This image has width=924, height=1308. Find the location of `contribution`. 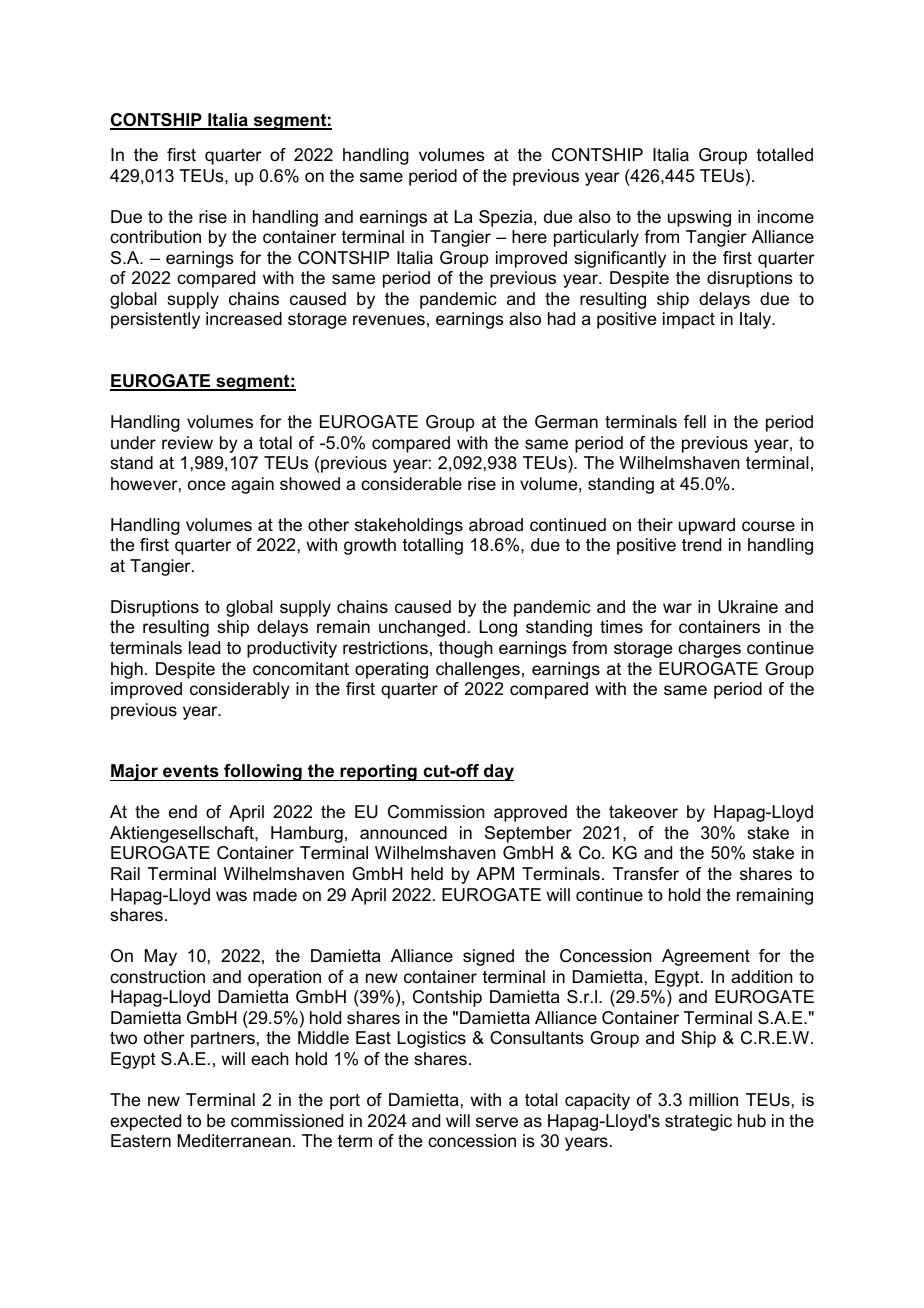

contribution is located at coordinates (155, 236).
